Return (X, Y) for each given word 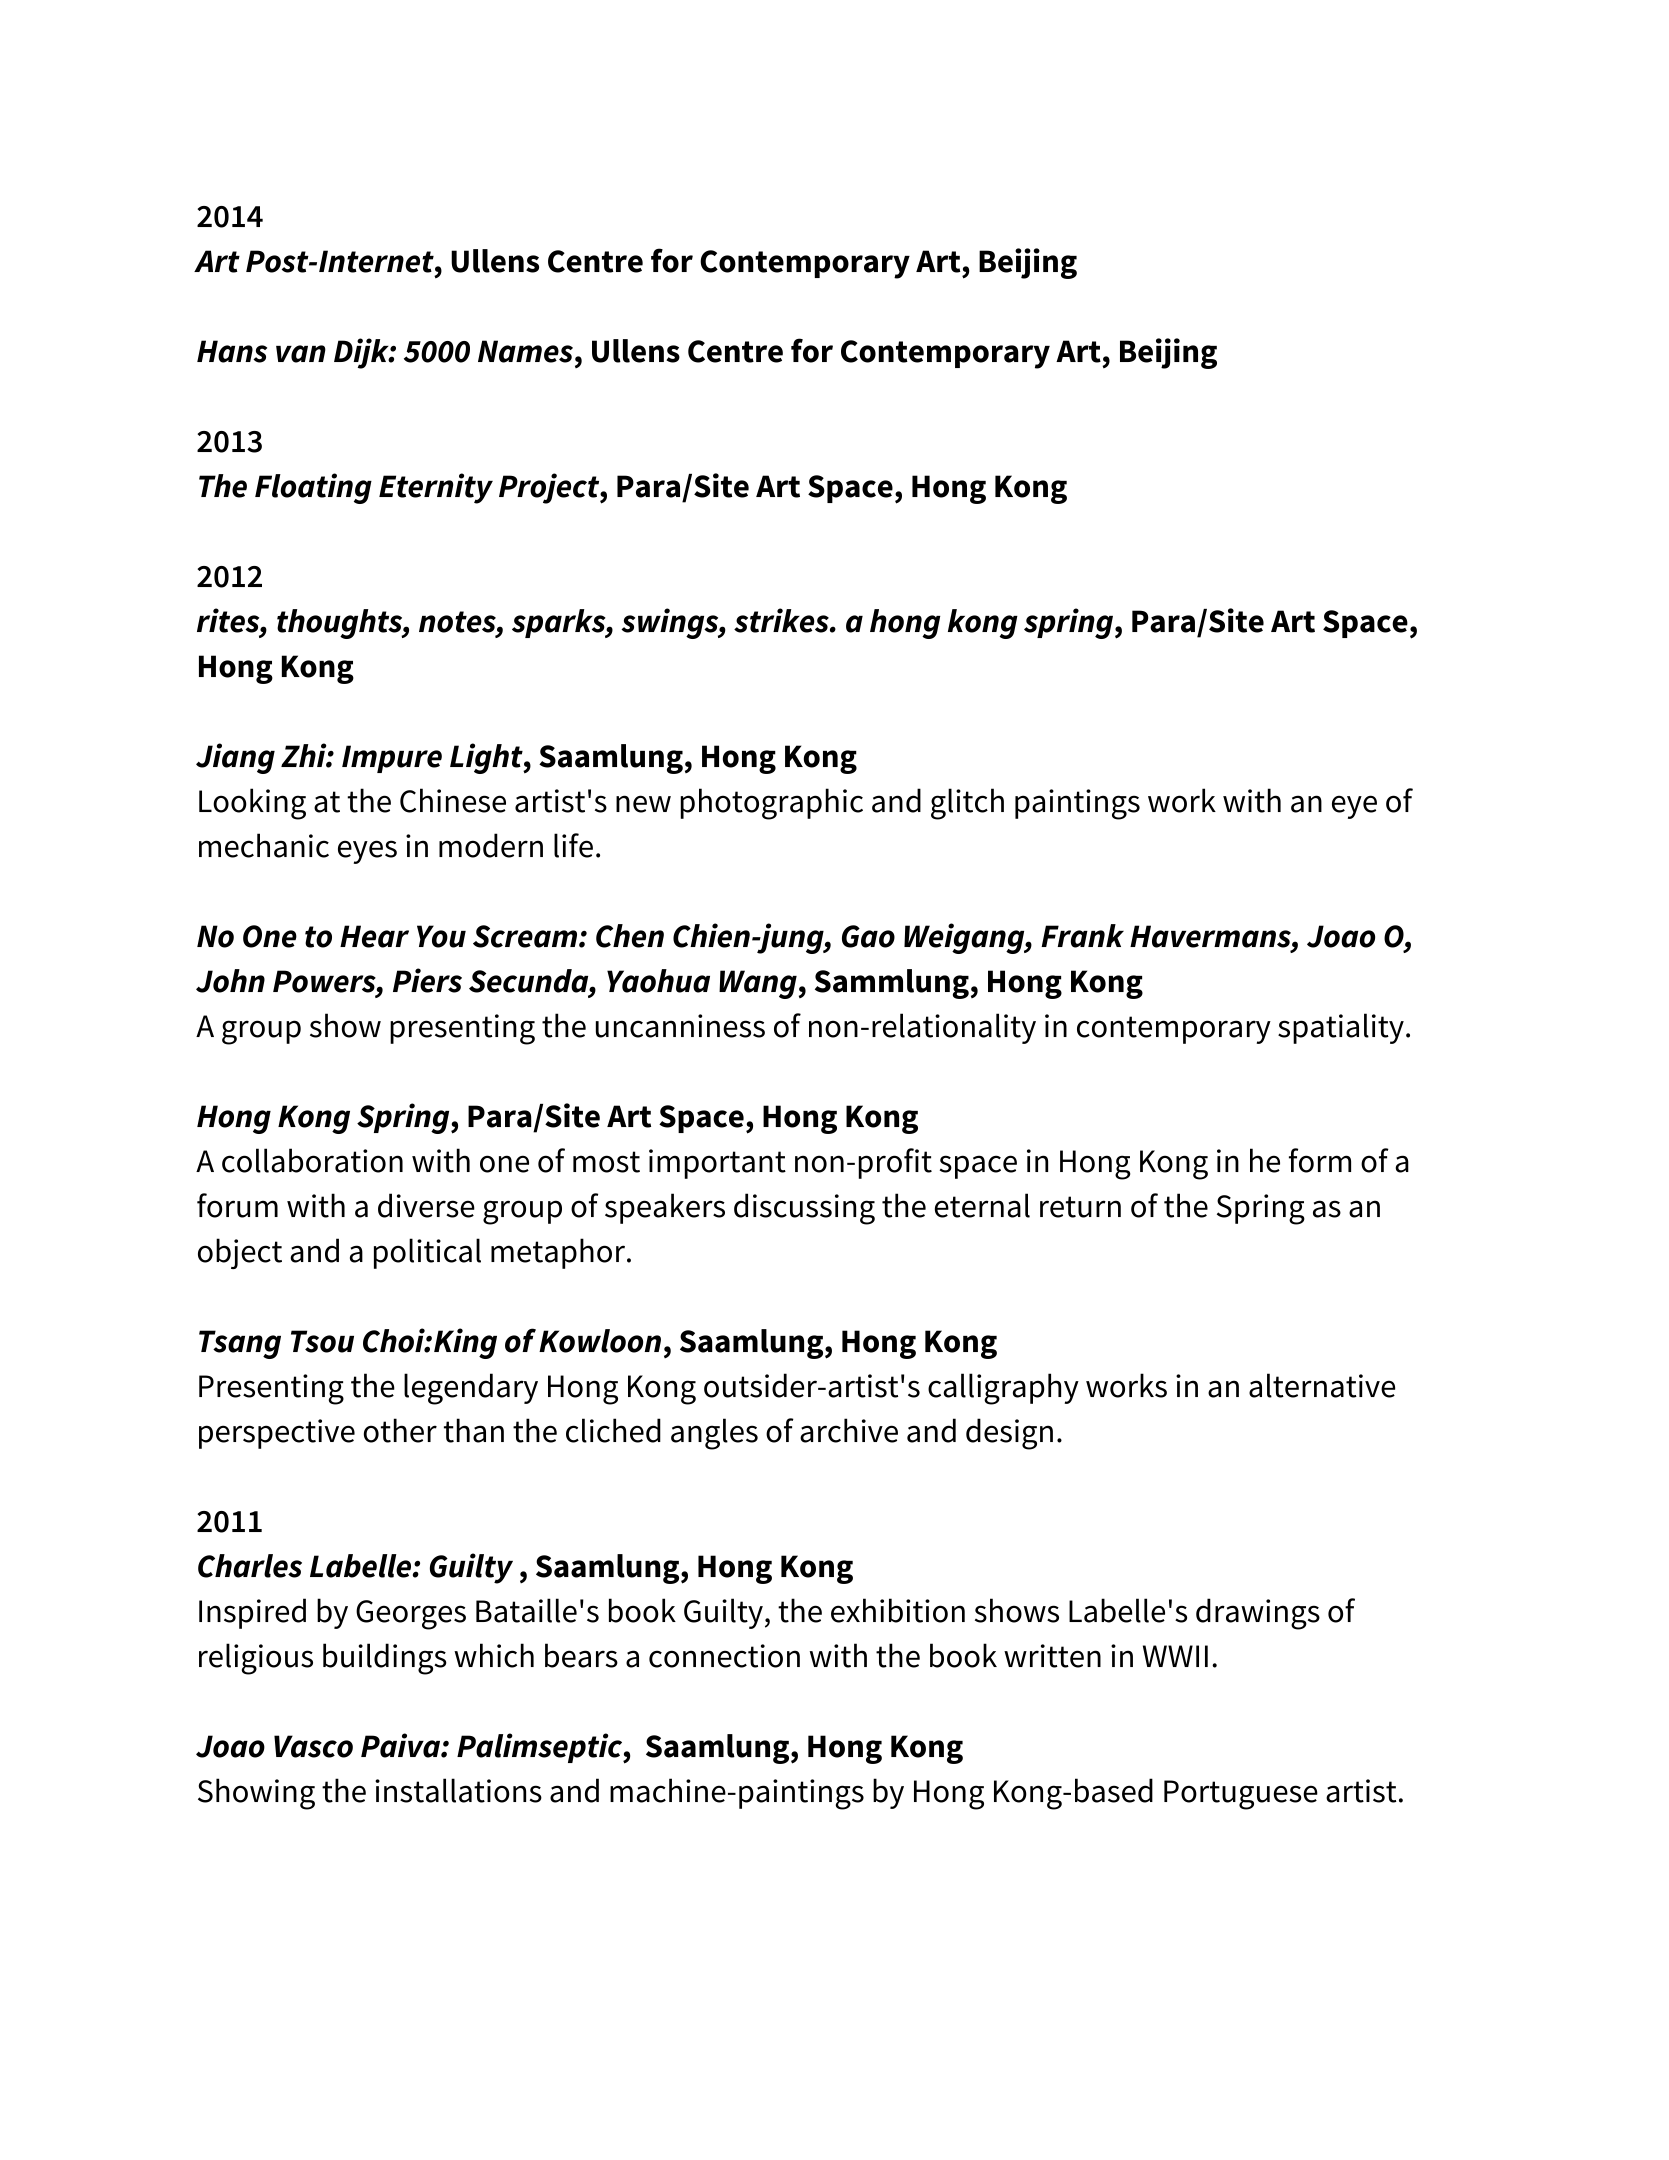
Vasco (313, 1746)
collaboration (312, 1160)
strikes (782, 620)
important (717, 1164)
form (1320, 1160)
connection (724, 1656)
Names (525, 351)
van (301, 354)
